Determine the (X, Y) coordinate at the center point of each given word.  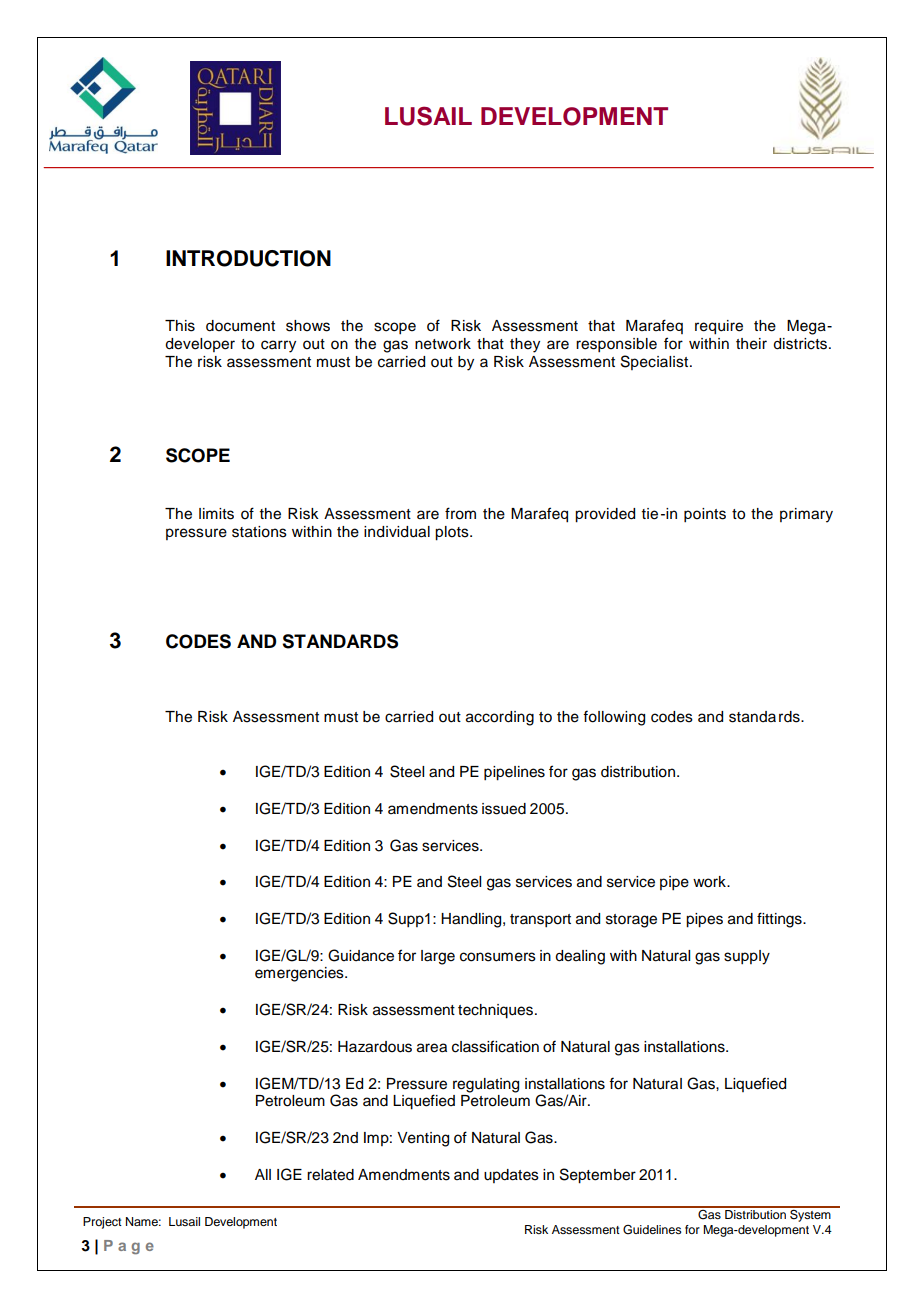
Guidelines (652, 1230)
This (180, 326)
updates (511, 1176)
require (719, 327)
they (525, 345)
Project (102, 1223)
